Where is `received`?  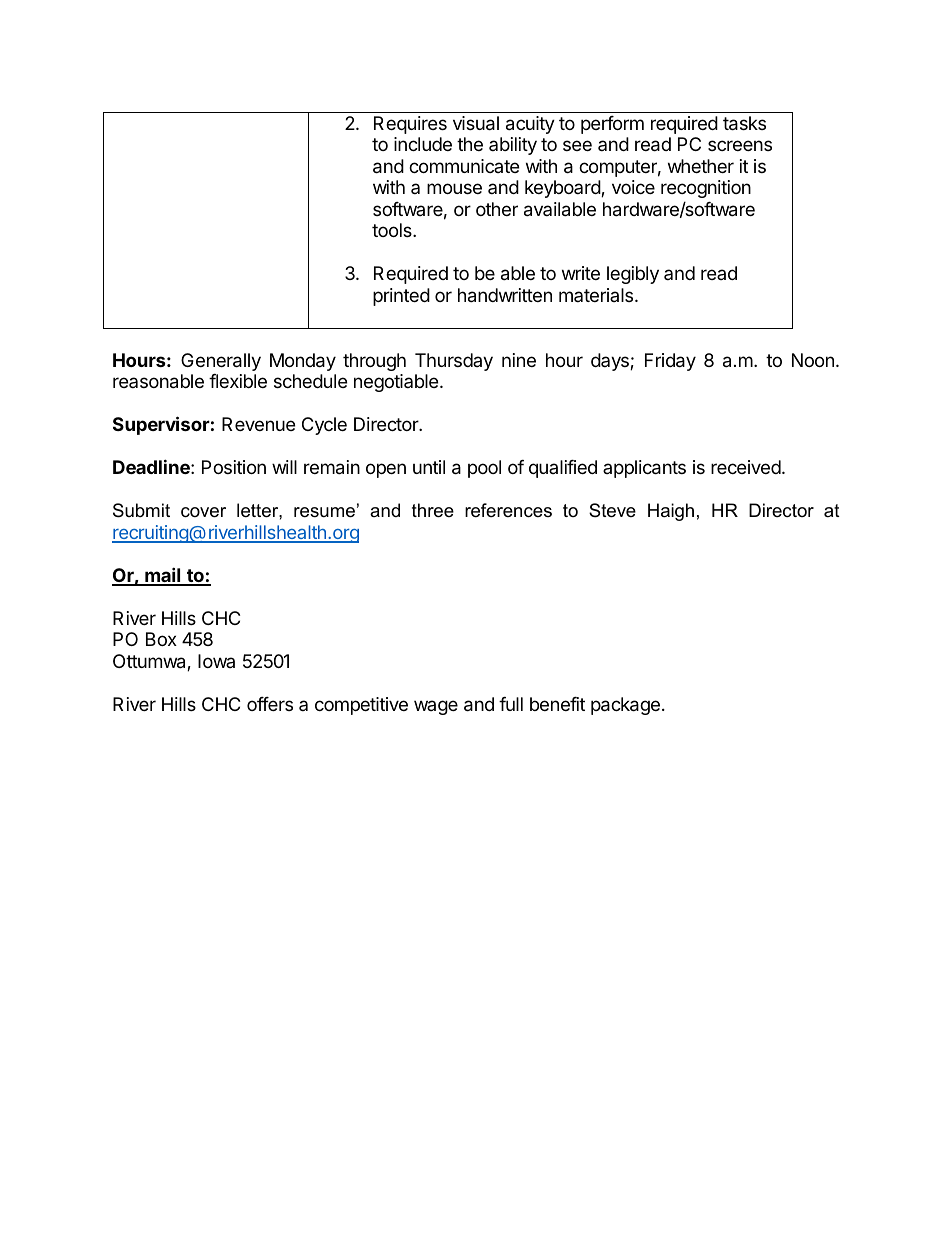 received is located at coordinates (746, 467).
